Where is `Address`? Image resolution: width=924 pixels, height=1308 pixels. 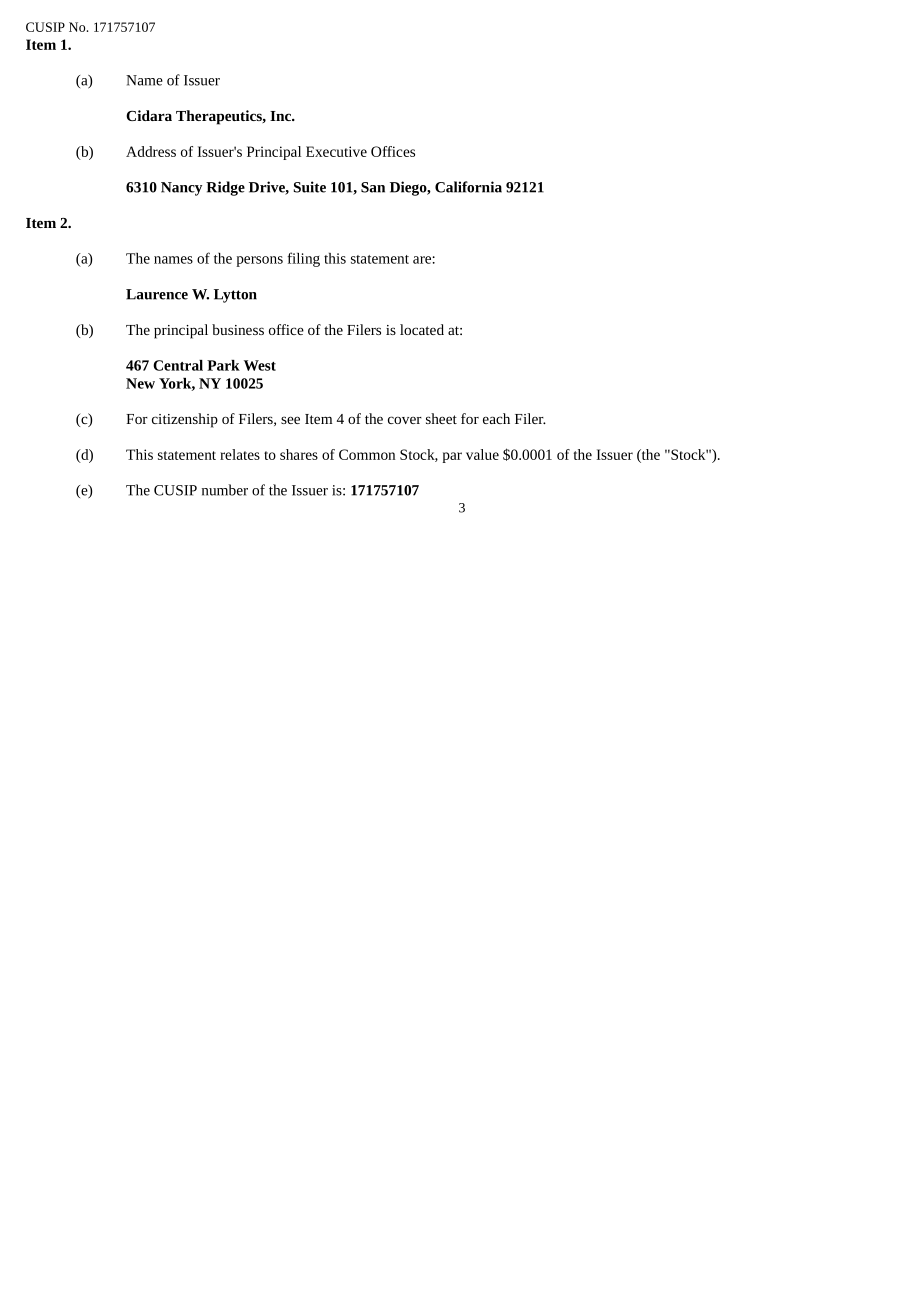
Address is located at coordinates (151, 151).
